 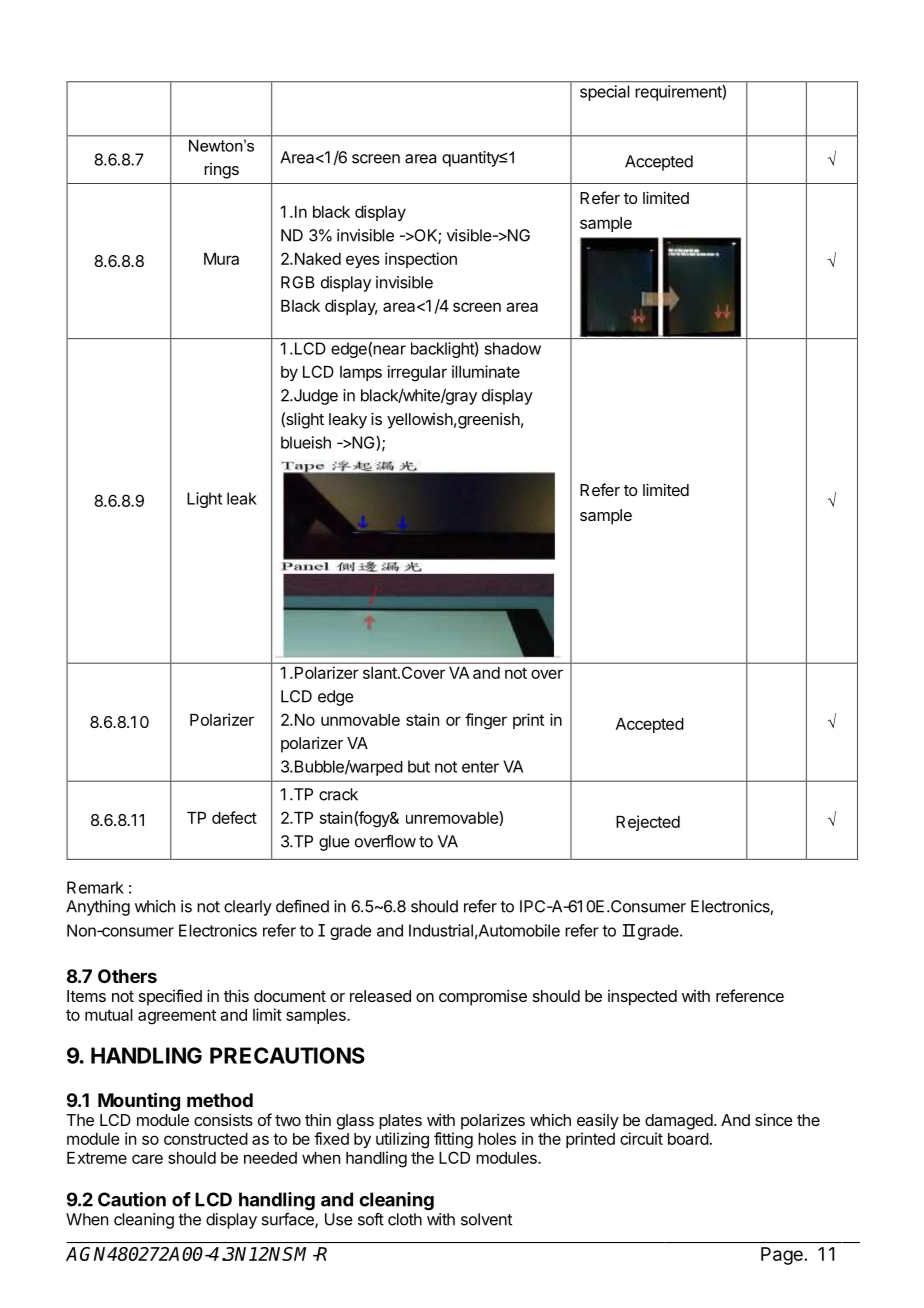 I want to click on rings, so click(x=221, y=171).
